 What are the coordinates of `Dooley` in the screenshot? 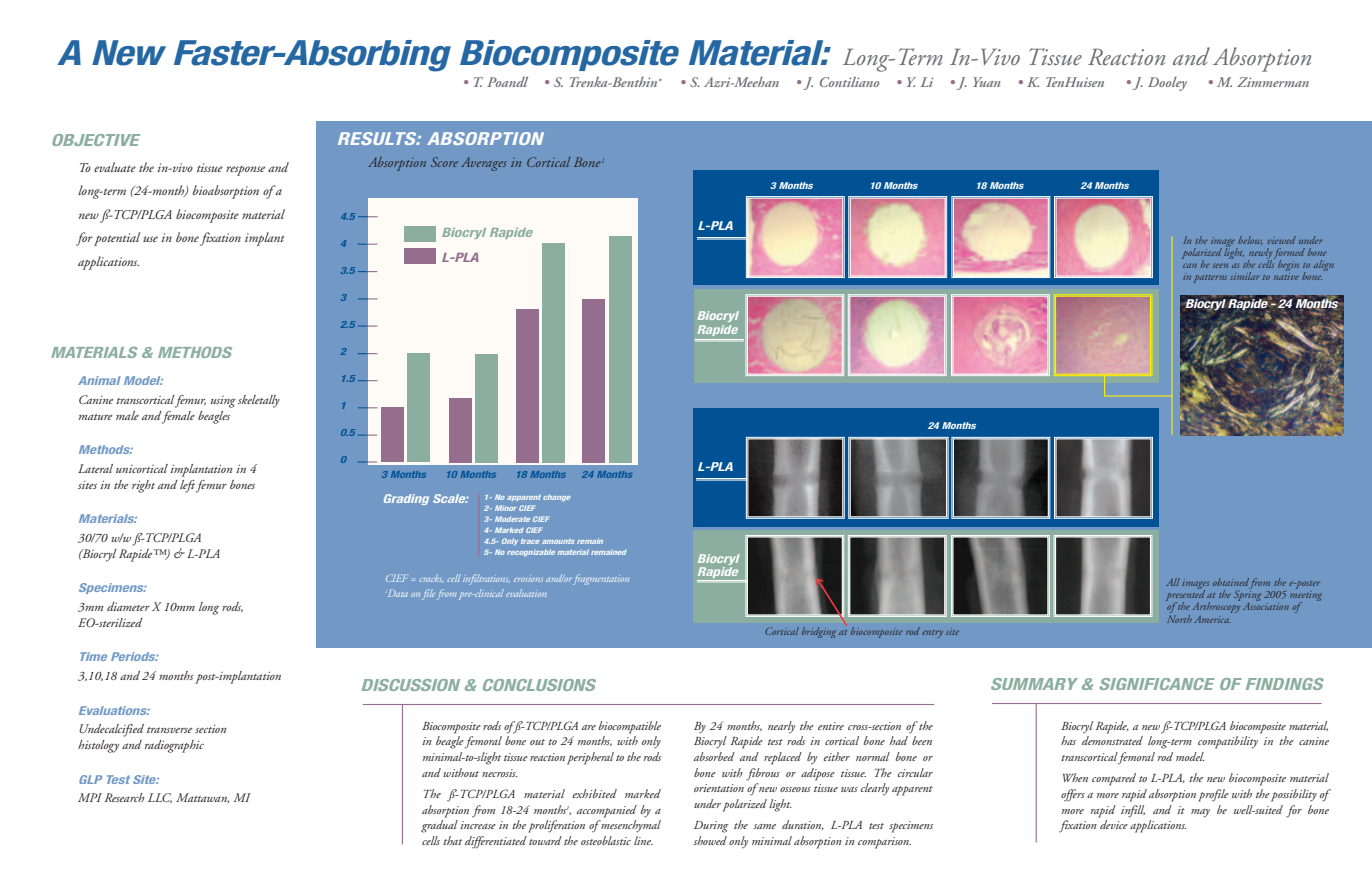 It's located at (1167, 84).
